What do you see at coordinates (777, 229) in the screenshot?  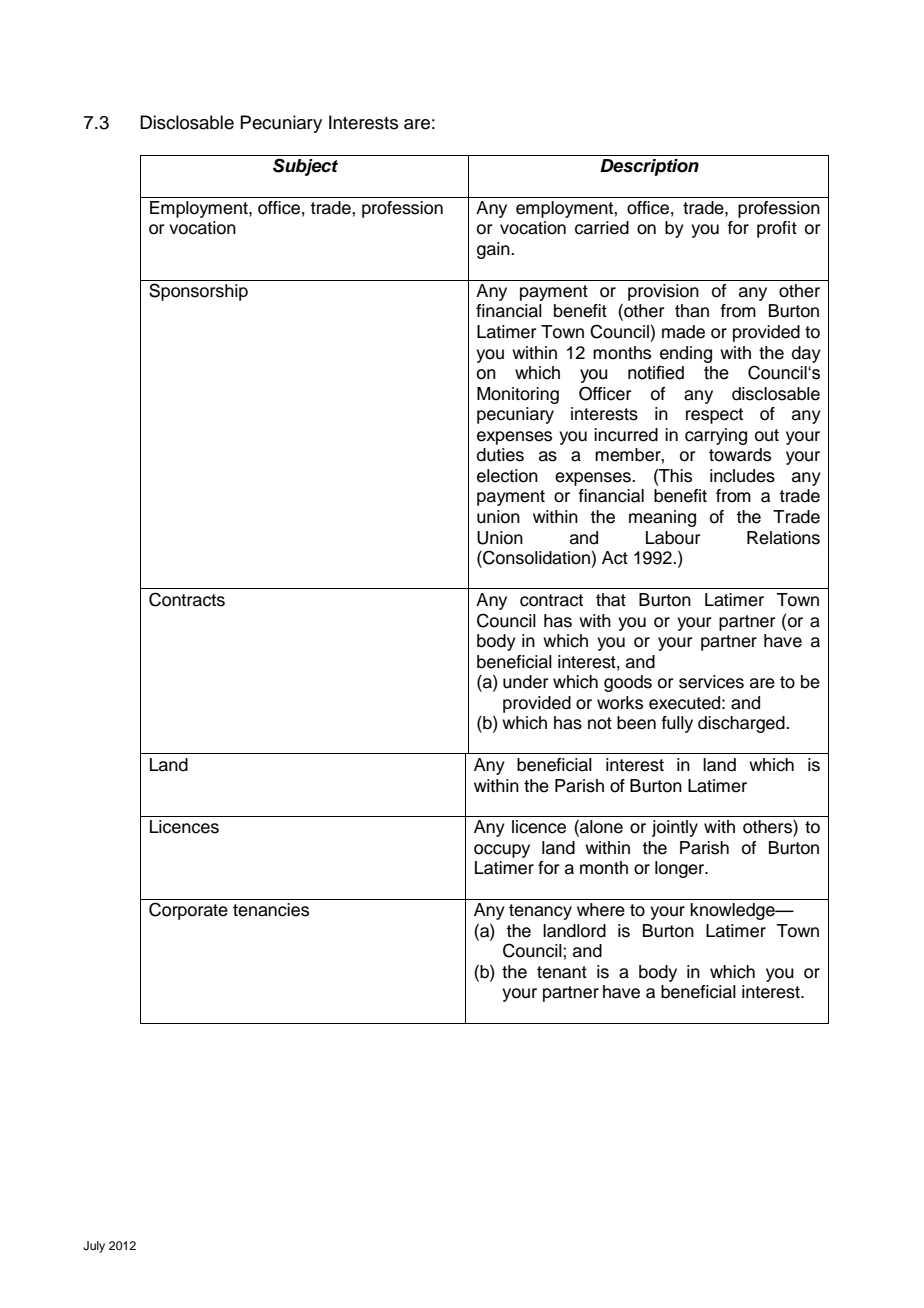 I see `profit` at bounding box center [777, 229].
